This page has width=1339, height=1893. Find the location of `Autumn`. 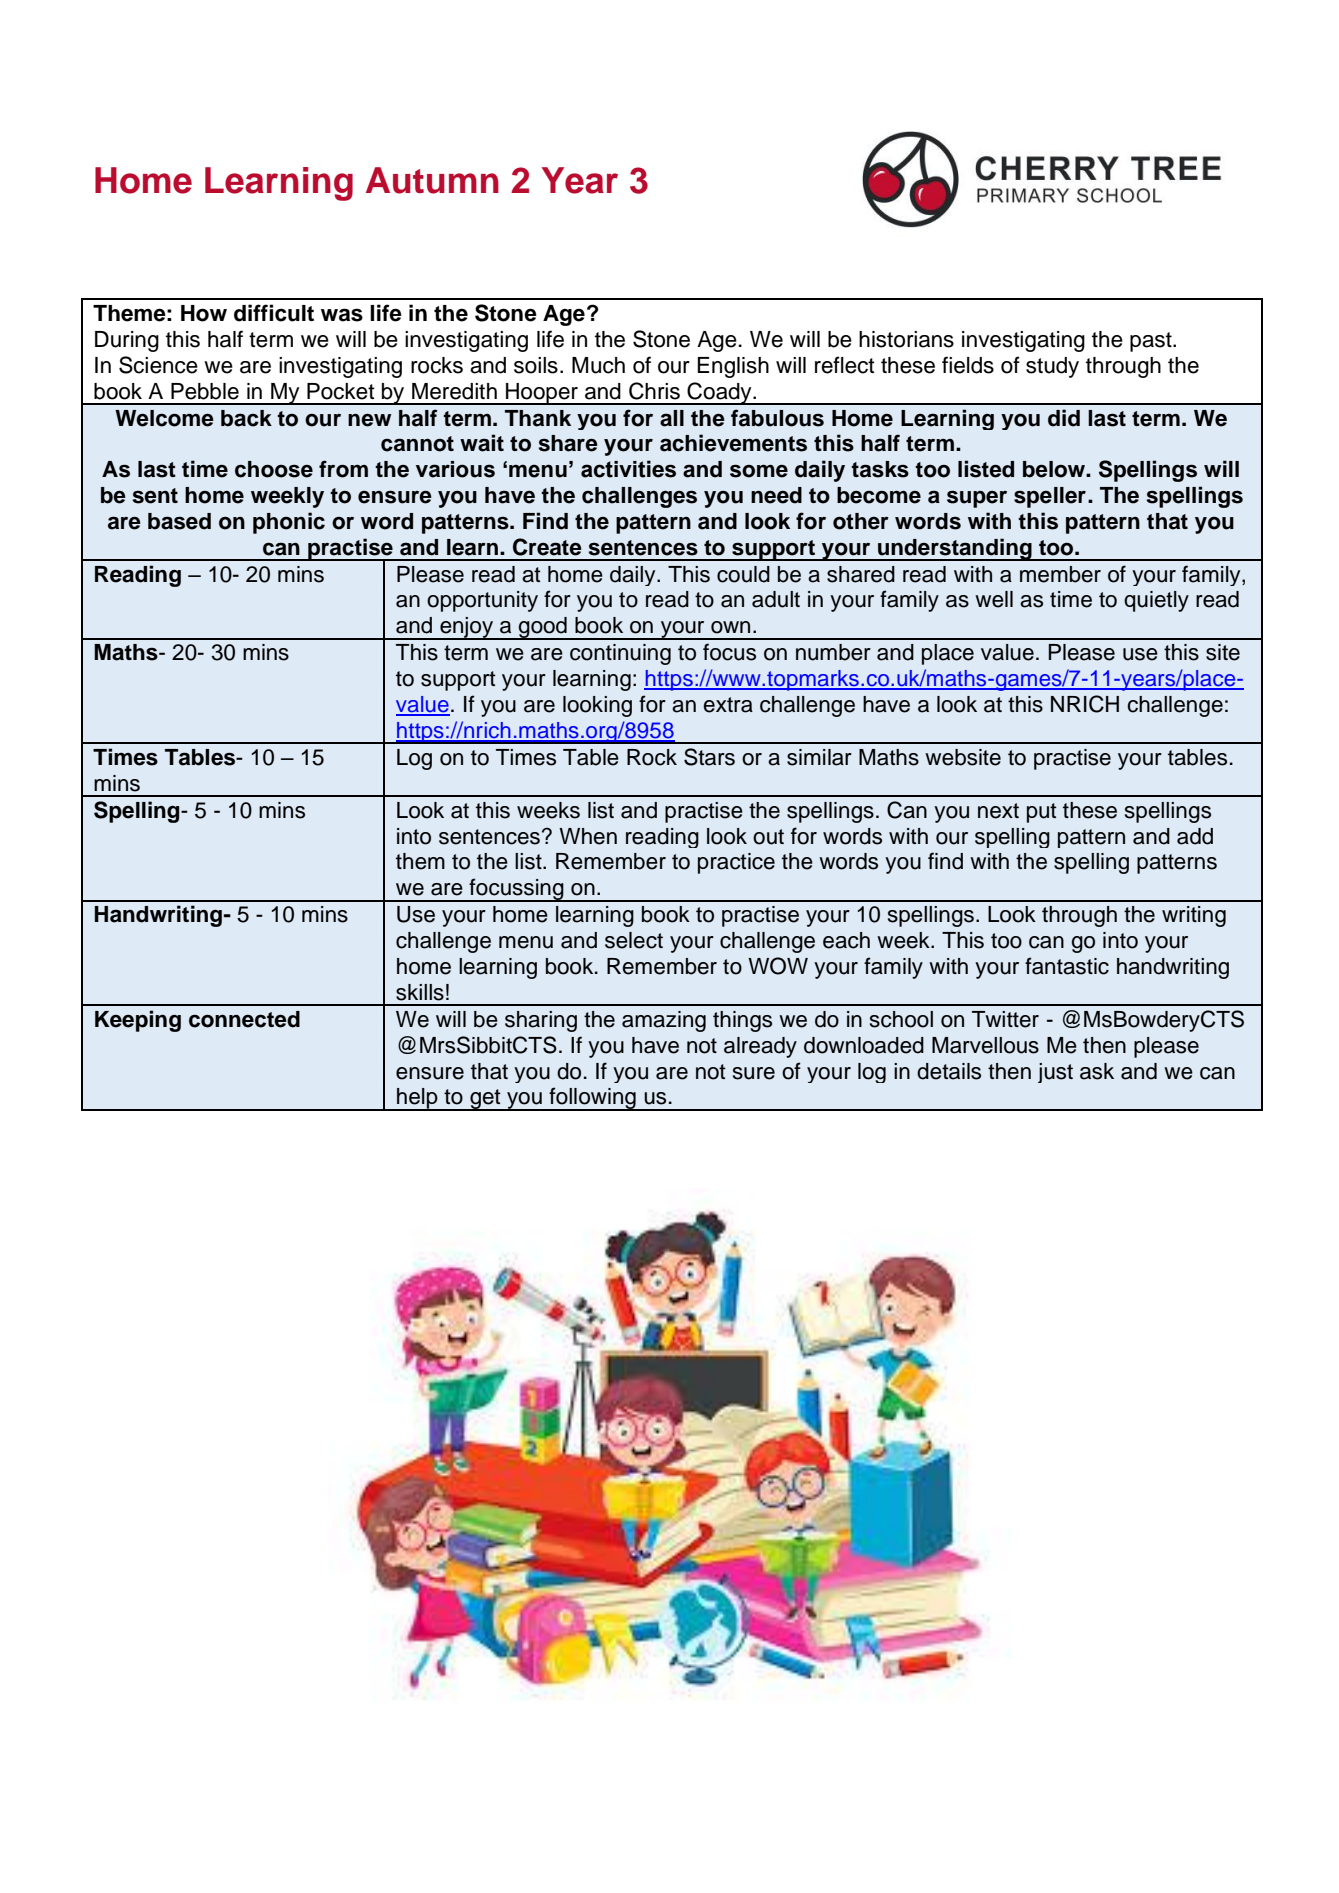

Autumn is located at coordinates (432, 180).
